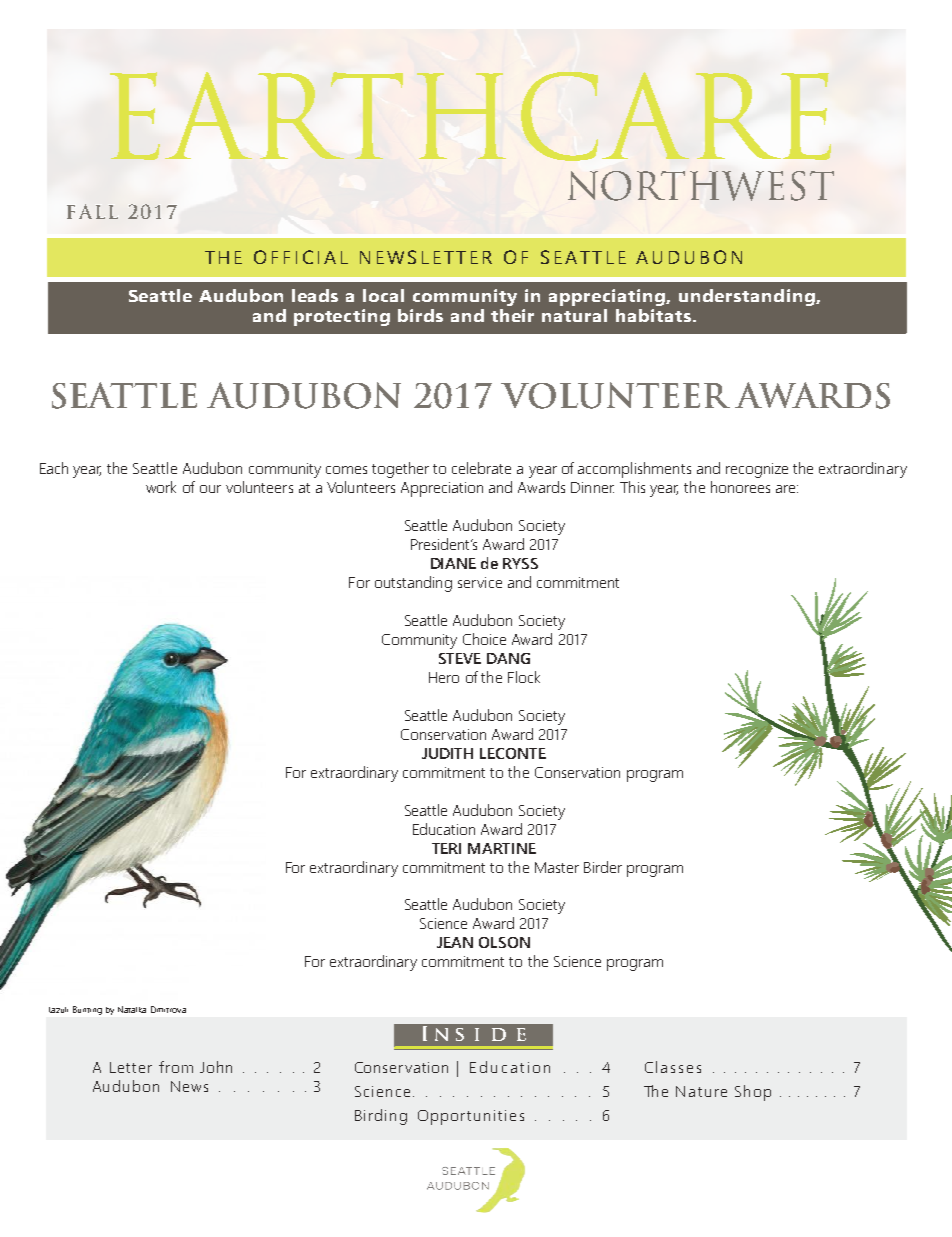 The width and height of the image is (952, 1237). What do you see at coordinates (161, 487) in the image?
I see `work` at bounding box center [161, 487].
